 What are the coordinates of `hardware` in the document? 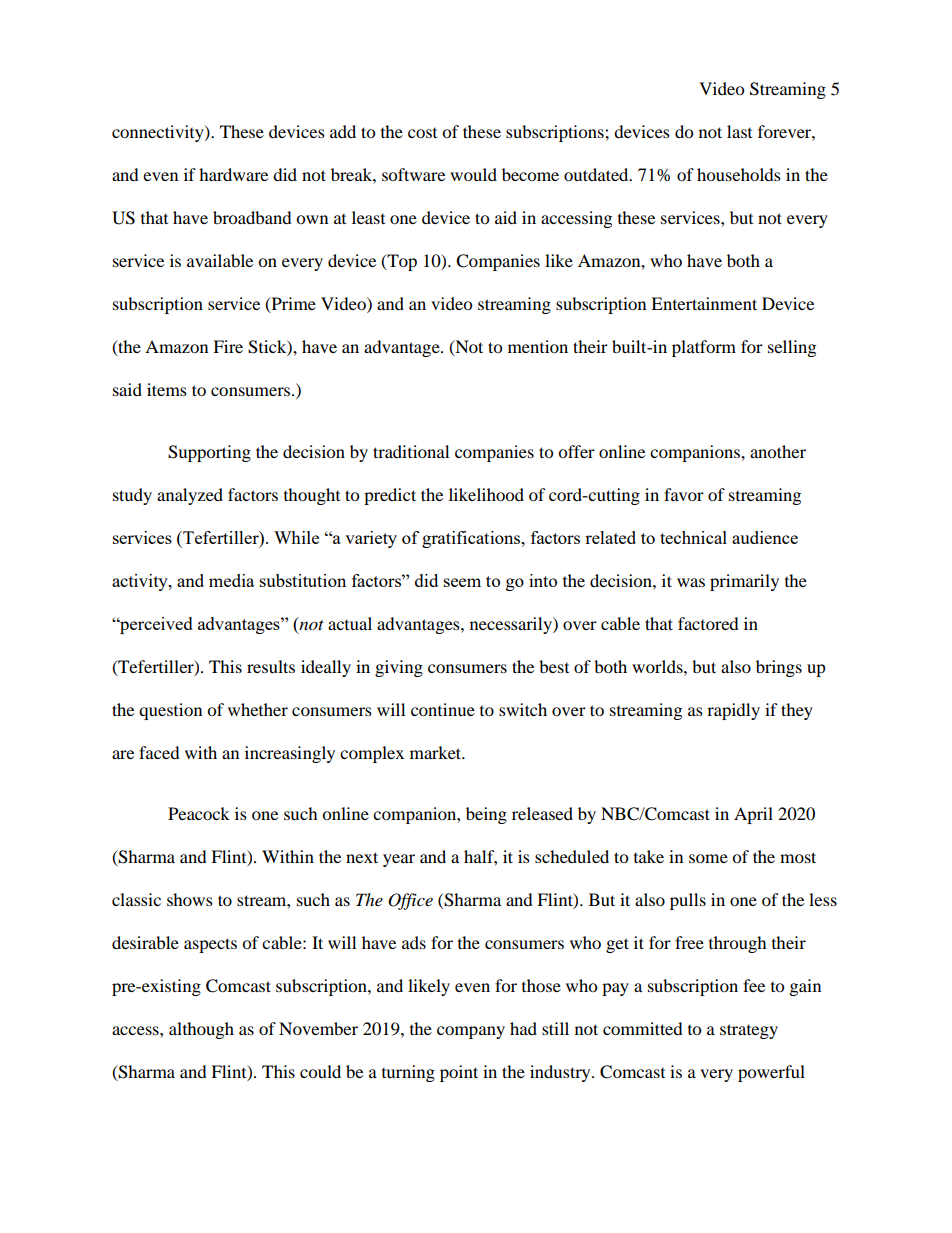 It's located at (233, 174).
